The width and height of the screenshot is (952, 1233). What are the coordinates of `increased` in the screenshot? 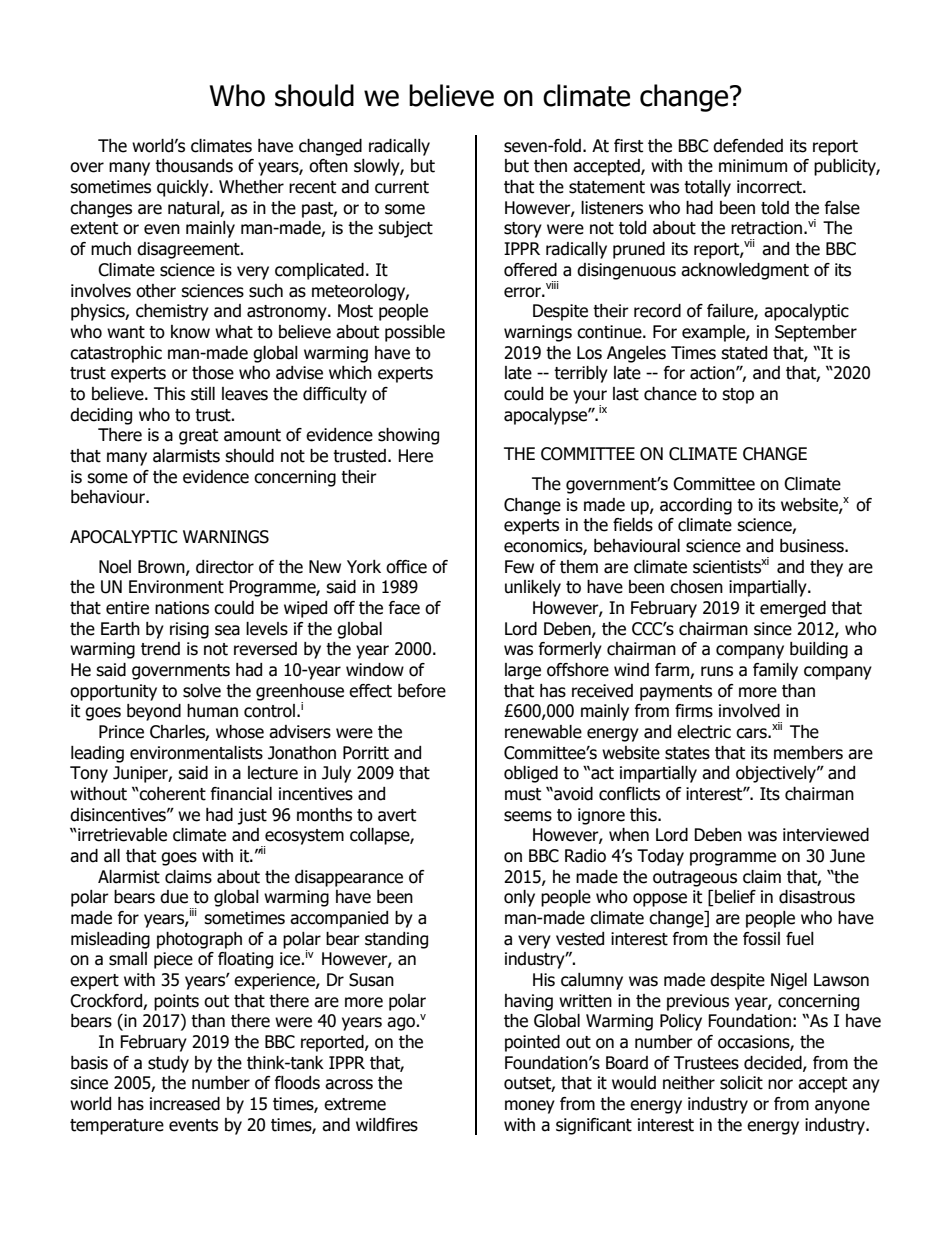 It's located at (185, 1104).
